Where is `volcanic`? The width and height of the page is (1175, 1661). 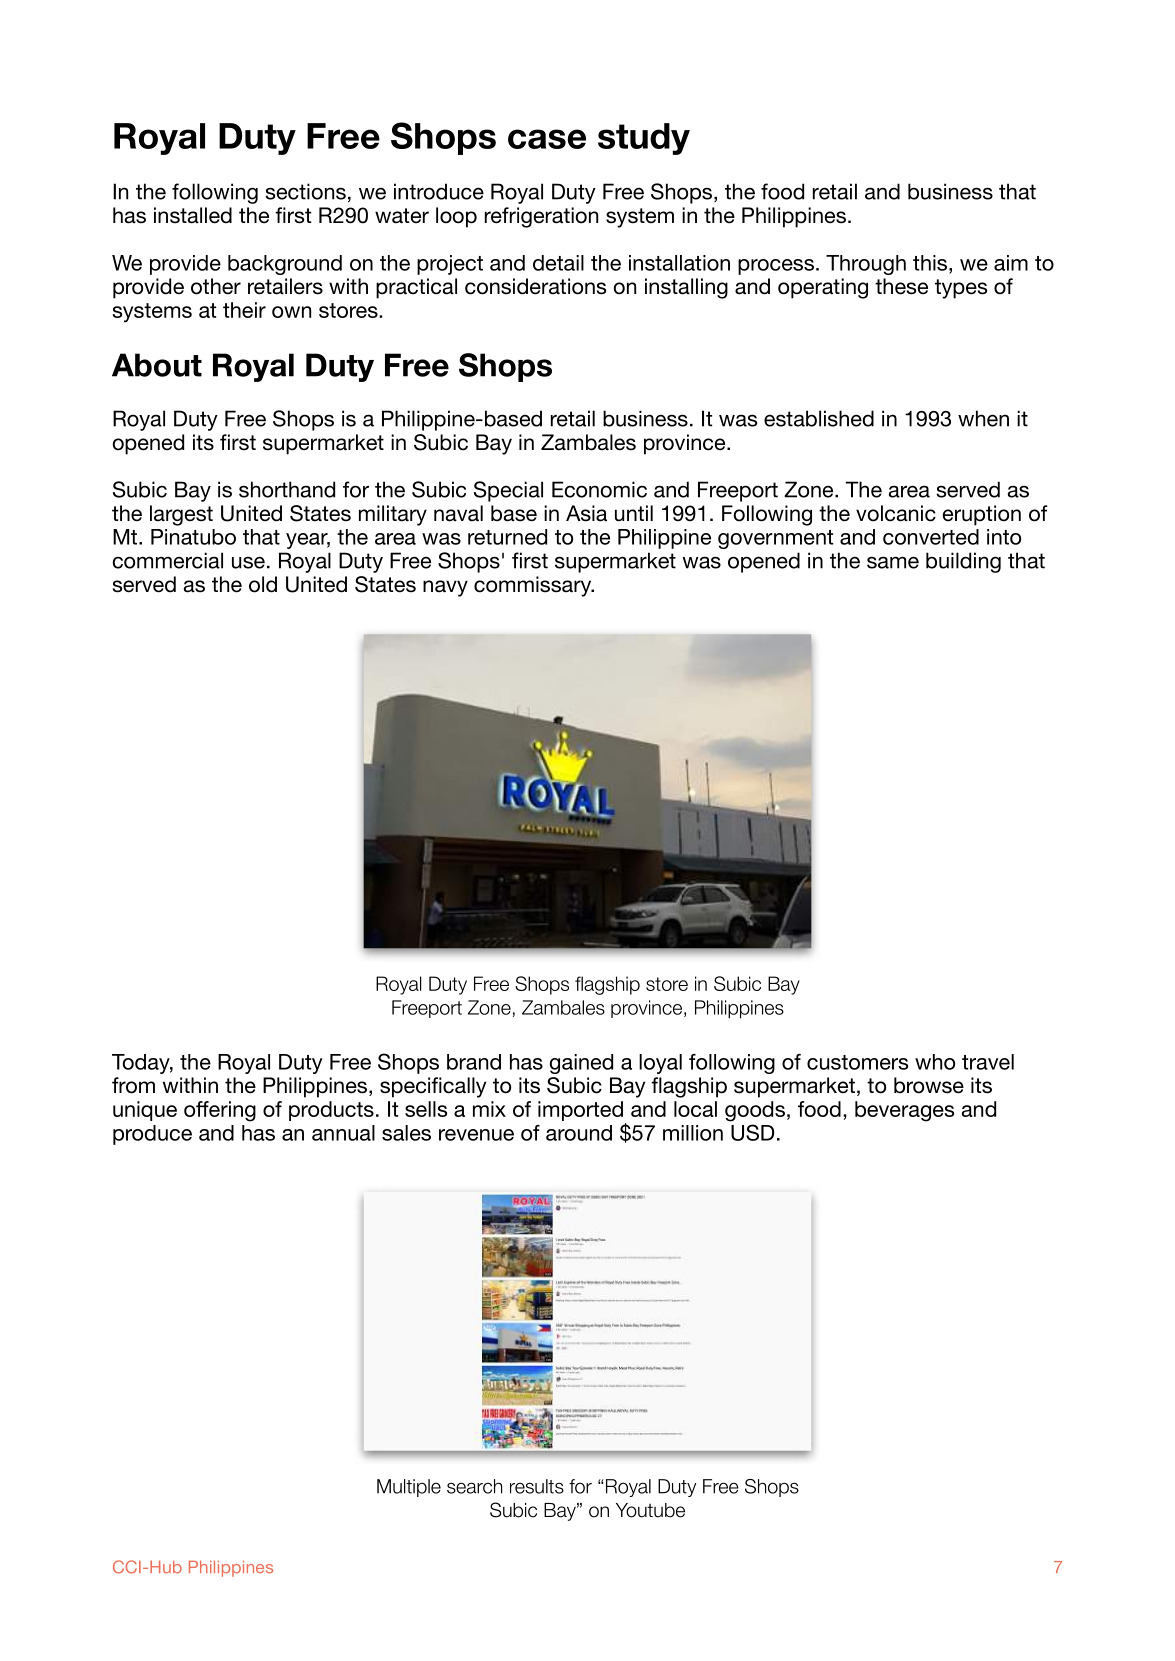
volcanic is located at coordinates (896, 513).
